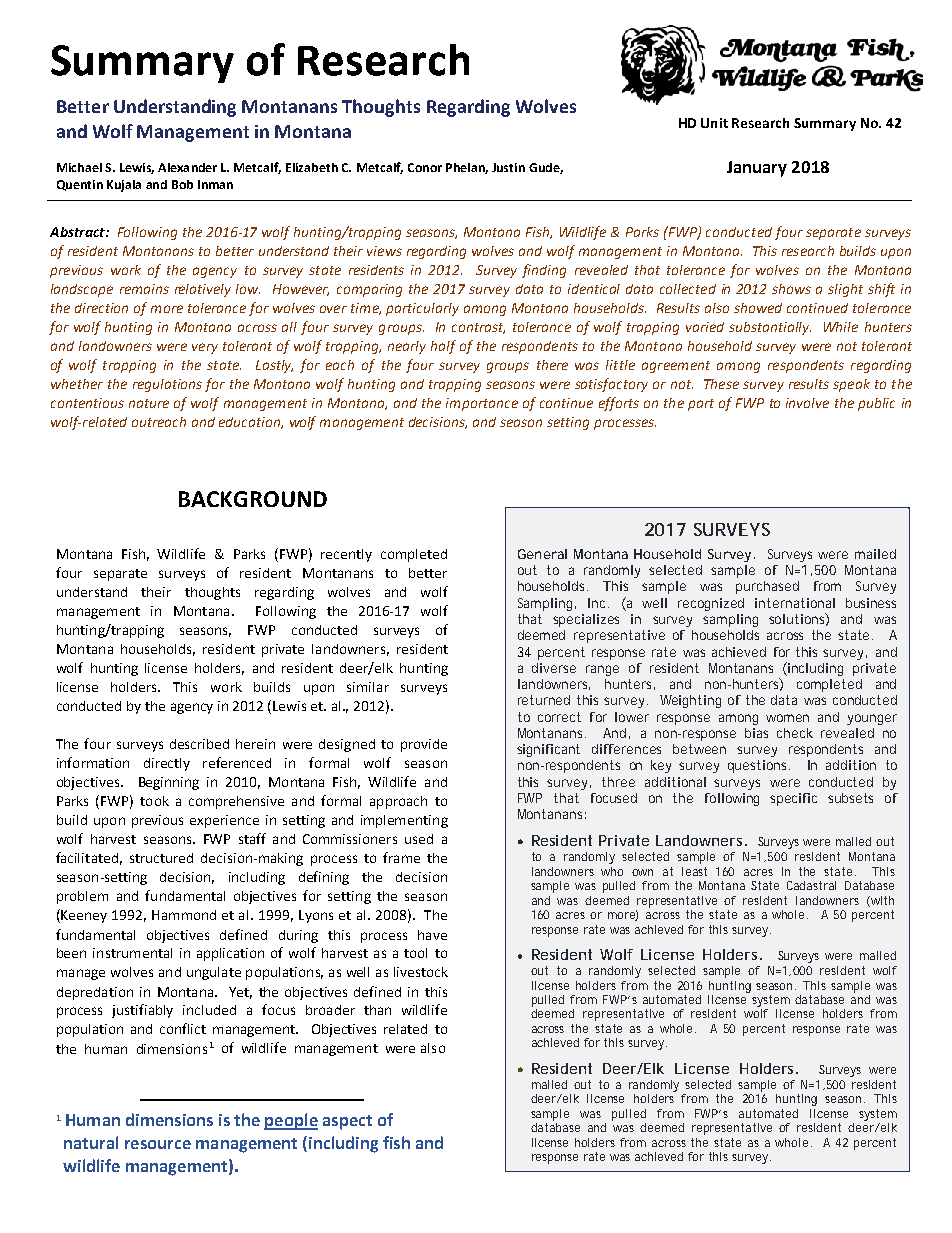 This document has width=952, height=1233. What do you see at coordinates (187, 167) in the document?
I see `Alexander` at bounding box center [187, 167].
